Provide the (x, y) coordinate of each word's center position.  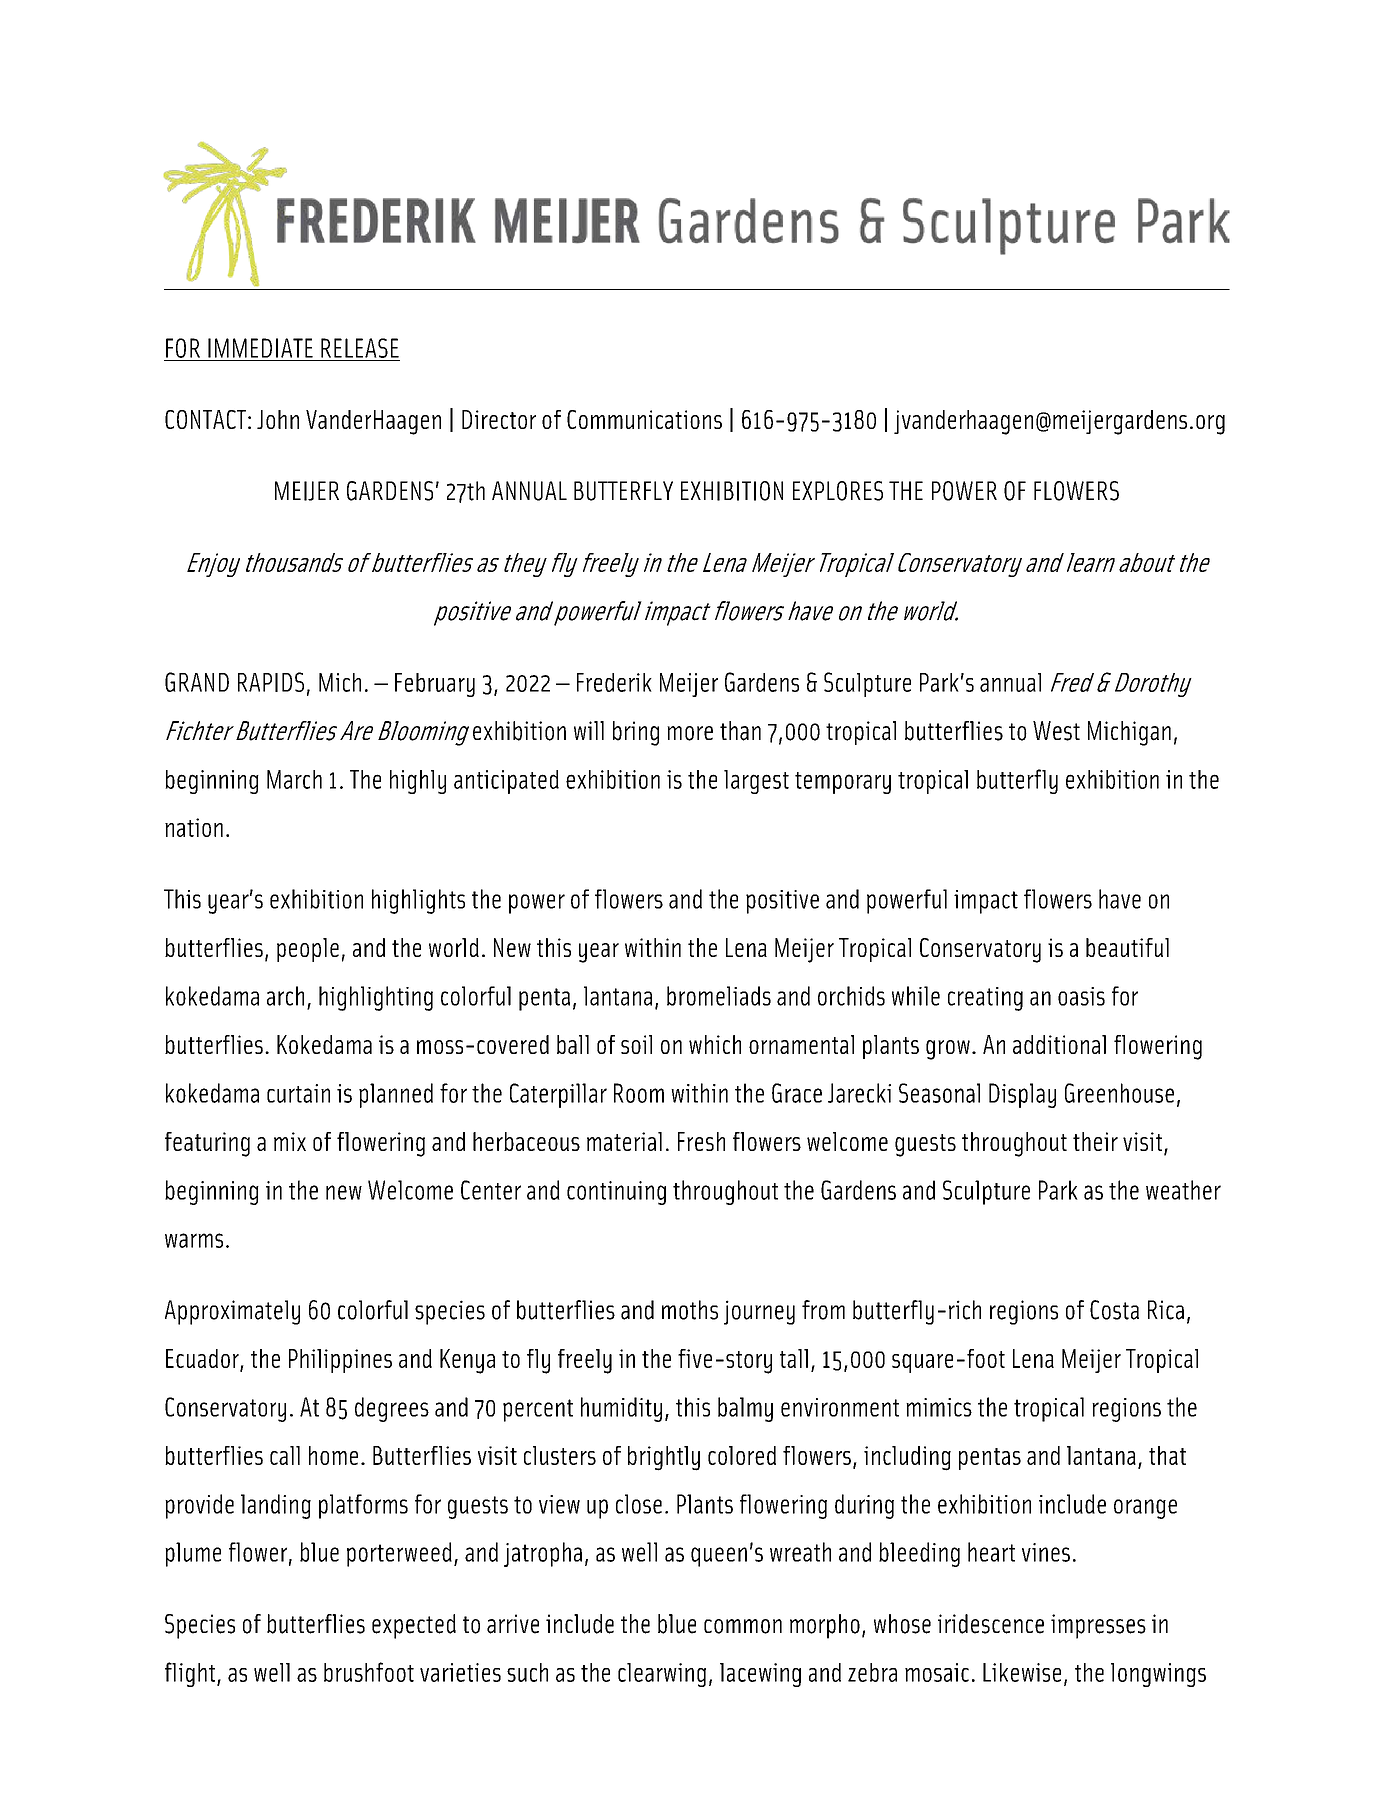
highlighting (376, 998)
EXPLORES (838, 491)
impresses (1098, 1626)
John (278, 419)
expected (414, 1626)
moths (690, 1310)
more (690, 733)
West (1056, 731)
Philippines (340, 1361)
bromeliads (719, 996)
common (743, 1626)
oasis (1081, 996)
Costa (1114, 1310)
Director (499, 419)
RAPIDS (271, 682)
